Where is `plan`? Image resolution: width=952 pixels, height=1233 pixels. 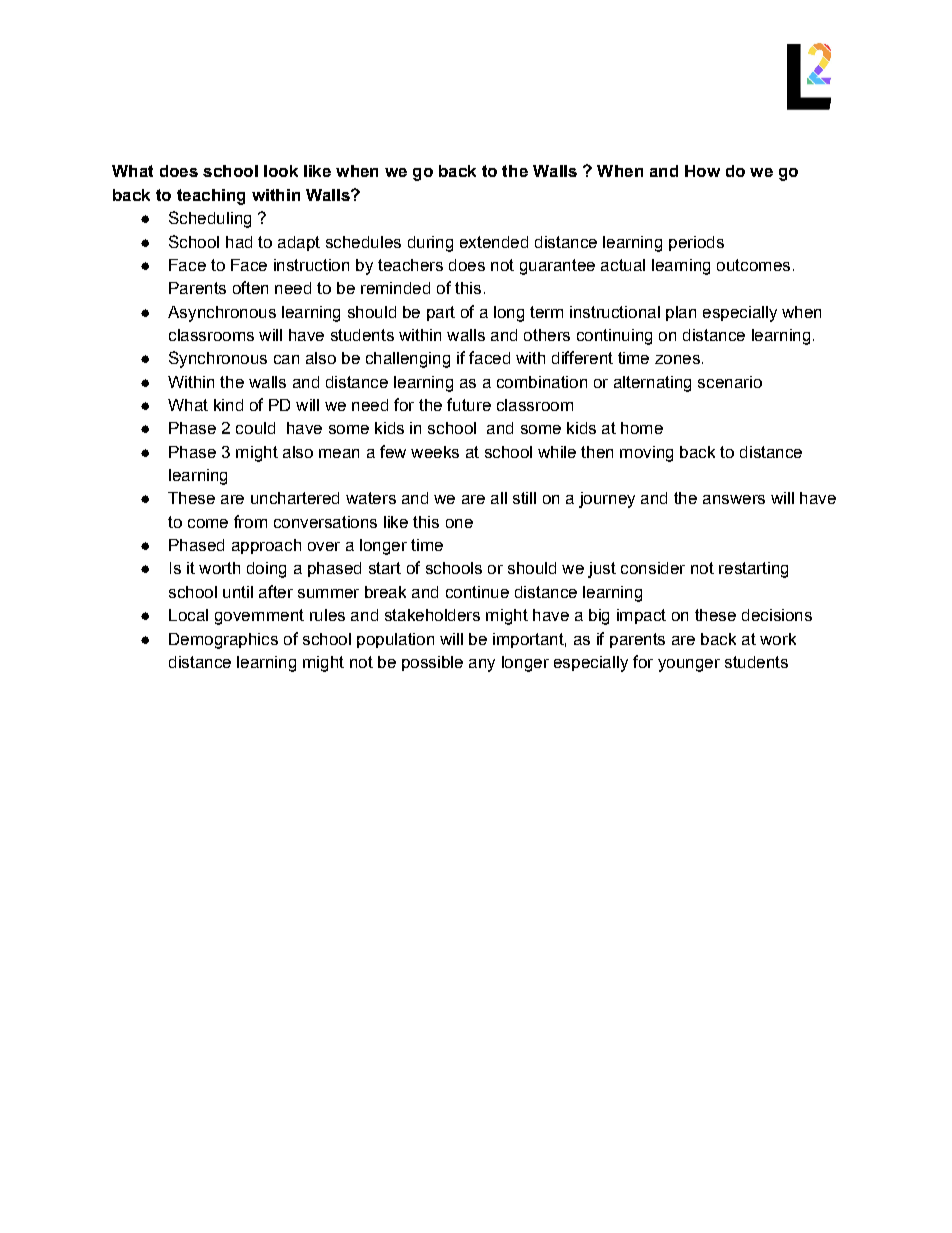 plan is located at coordinates (681, 313).
